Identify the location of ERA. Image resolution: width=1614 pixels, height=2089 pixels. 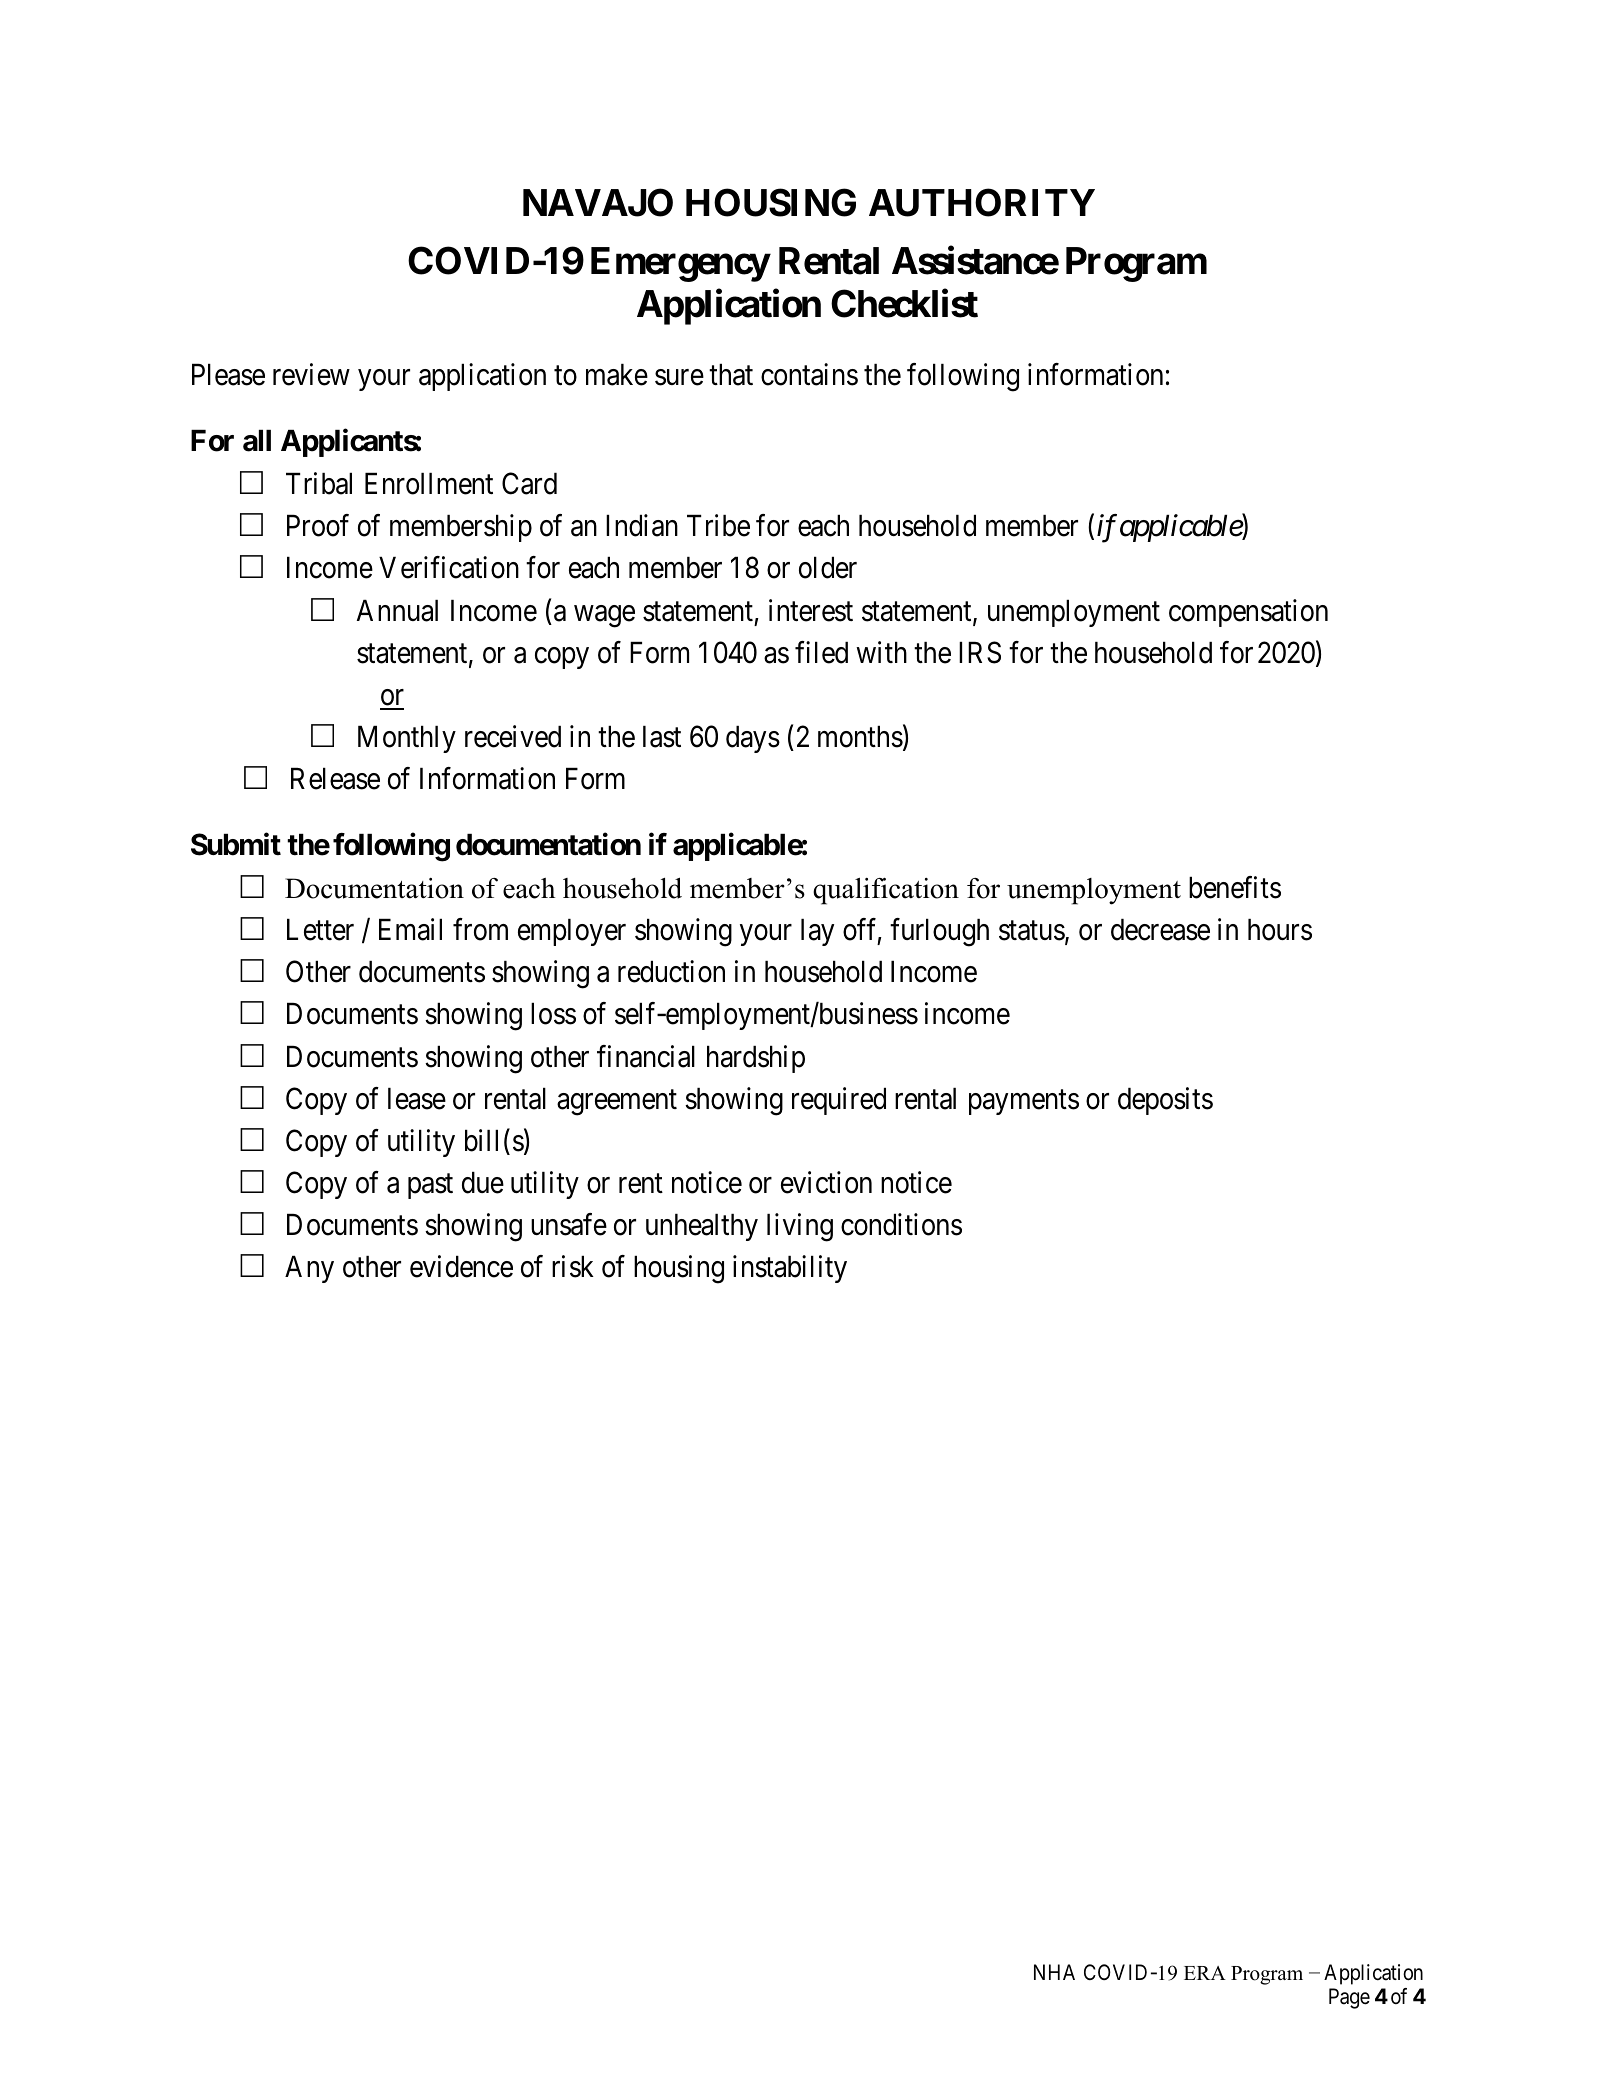
(1205, 1973).
